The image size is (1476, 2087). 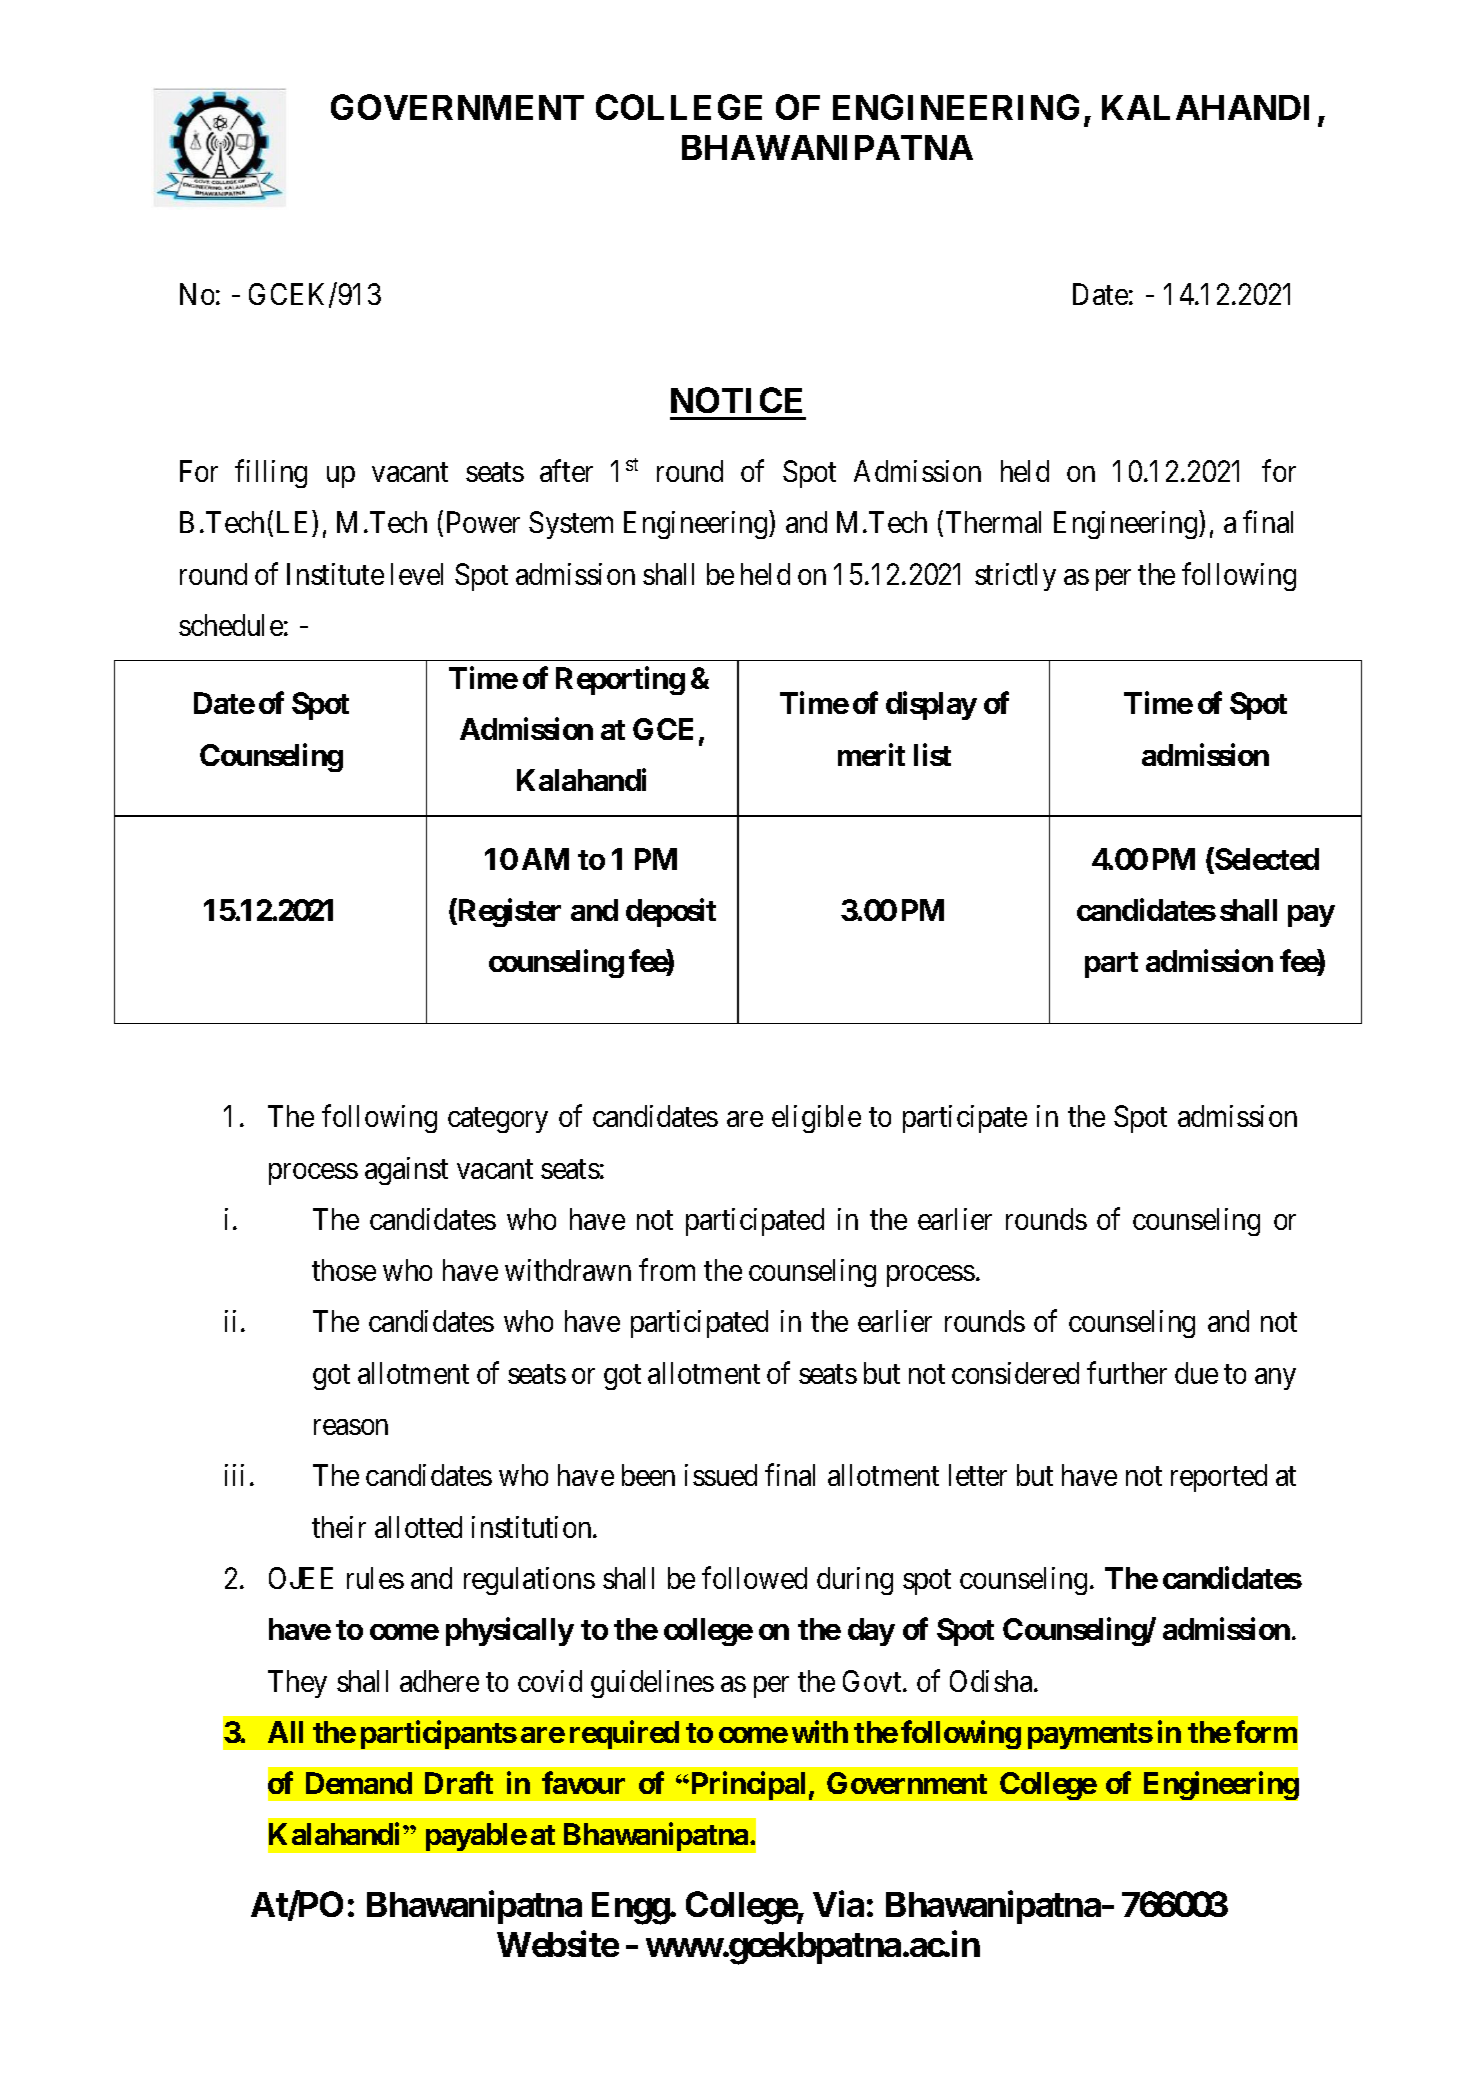 What do you see at coordinates (271, 474) in the page?
I see `filling` at bounding box center [271, 474].
